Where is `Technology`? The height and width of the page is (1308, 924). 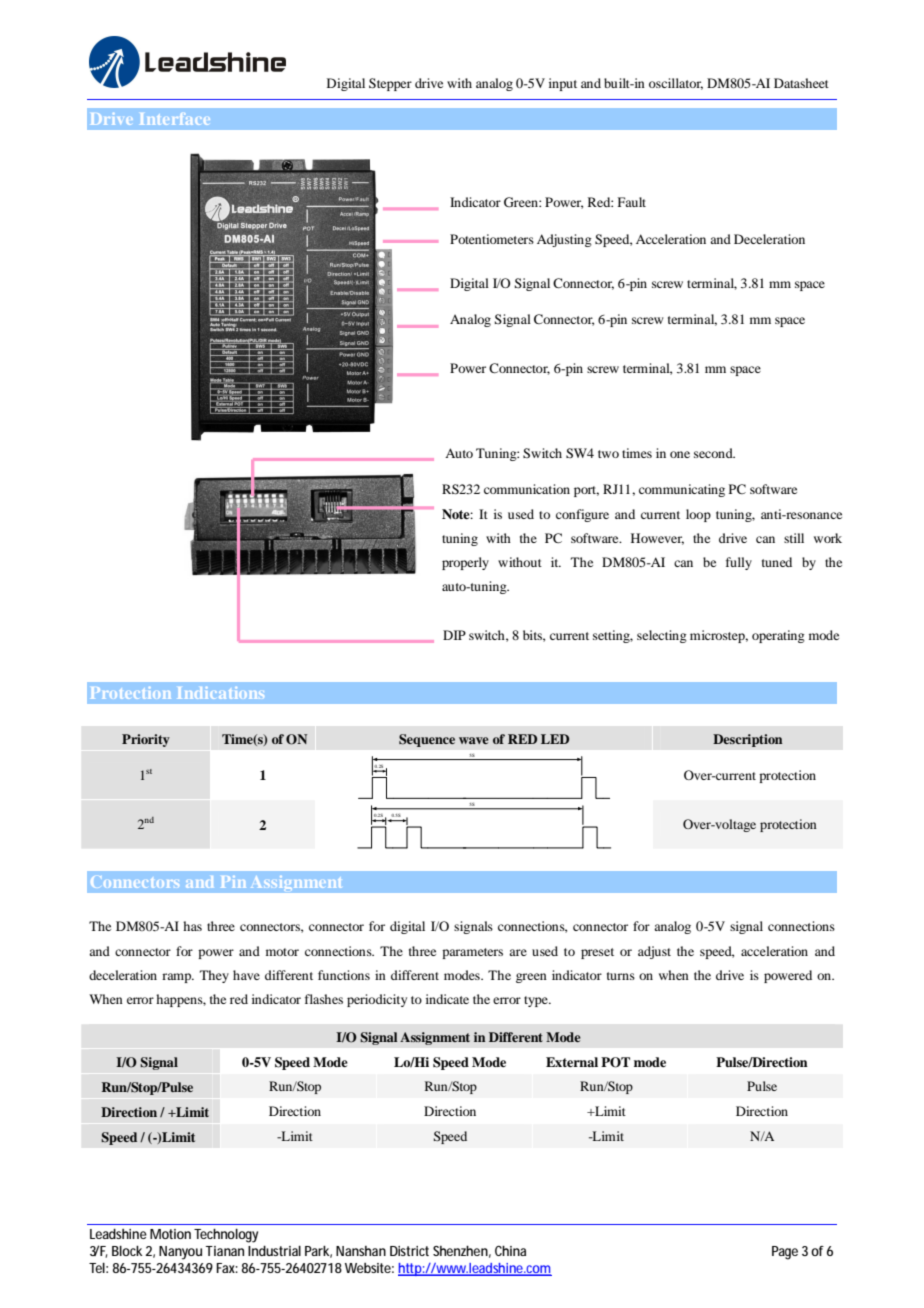 Technology is located at coordinates (226, 1236).
